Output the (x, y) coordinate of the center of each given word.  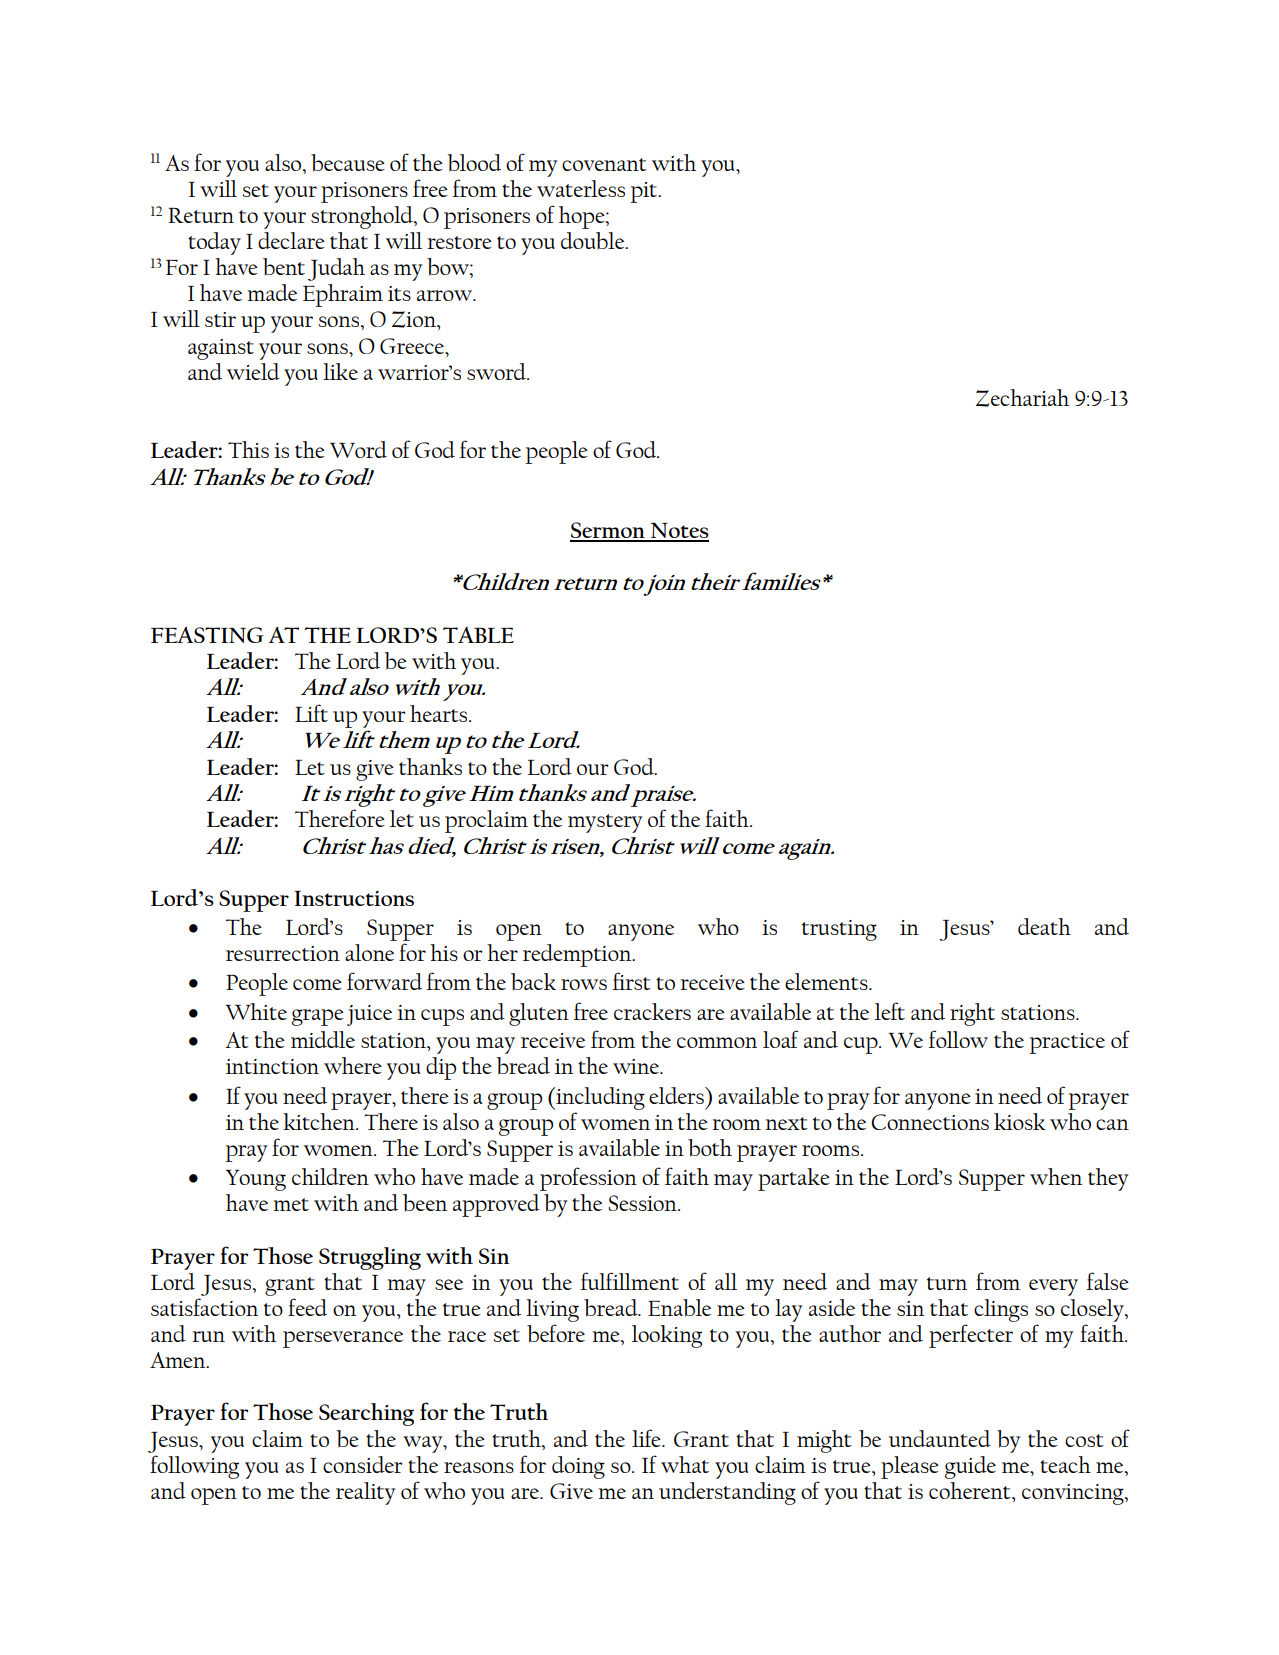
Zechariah (1022, 398)
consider (363, 1464)
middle (323, 1039)
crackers (652, 1011)
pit (645, 192)
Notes (679, 532)
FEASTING (207, 635)
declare (291, 240)
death (1044, 926)
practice (1067, 1043)
